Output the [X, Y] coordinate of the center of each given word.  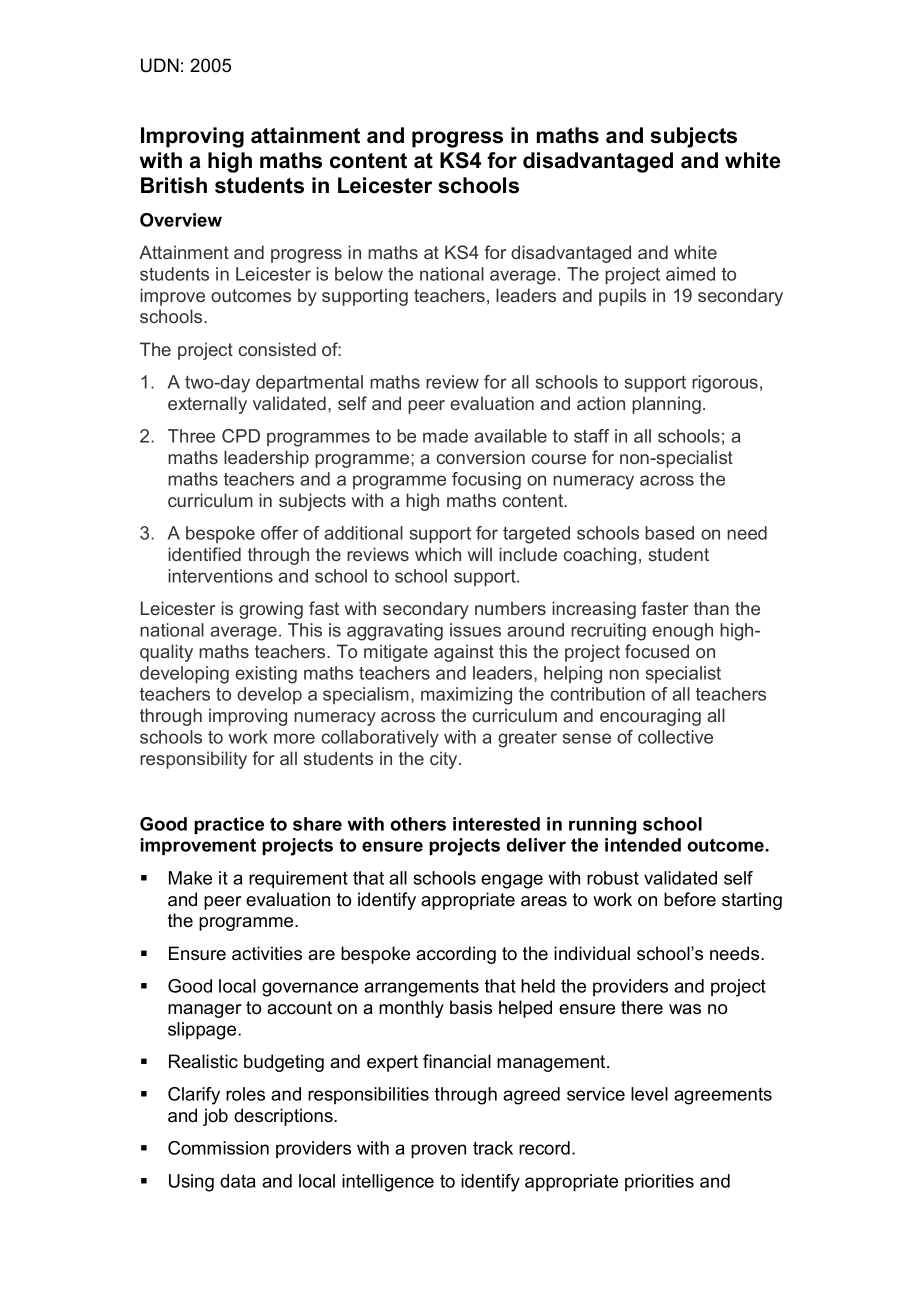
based [669, 533]
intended [643, 845]
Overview [181, 220]
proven [438, 1151]
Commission [218, 1148]
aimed [690, 274]
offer [280, 533]
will [480, 554]
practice [229, 825]
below [359, 274]
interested [496, 824]
